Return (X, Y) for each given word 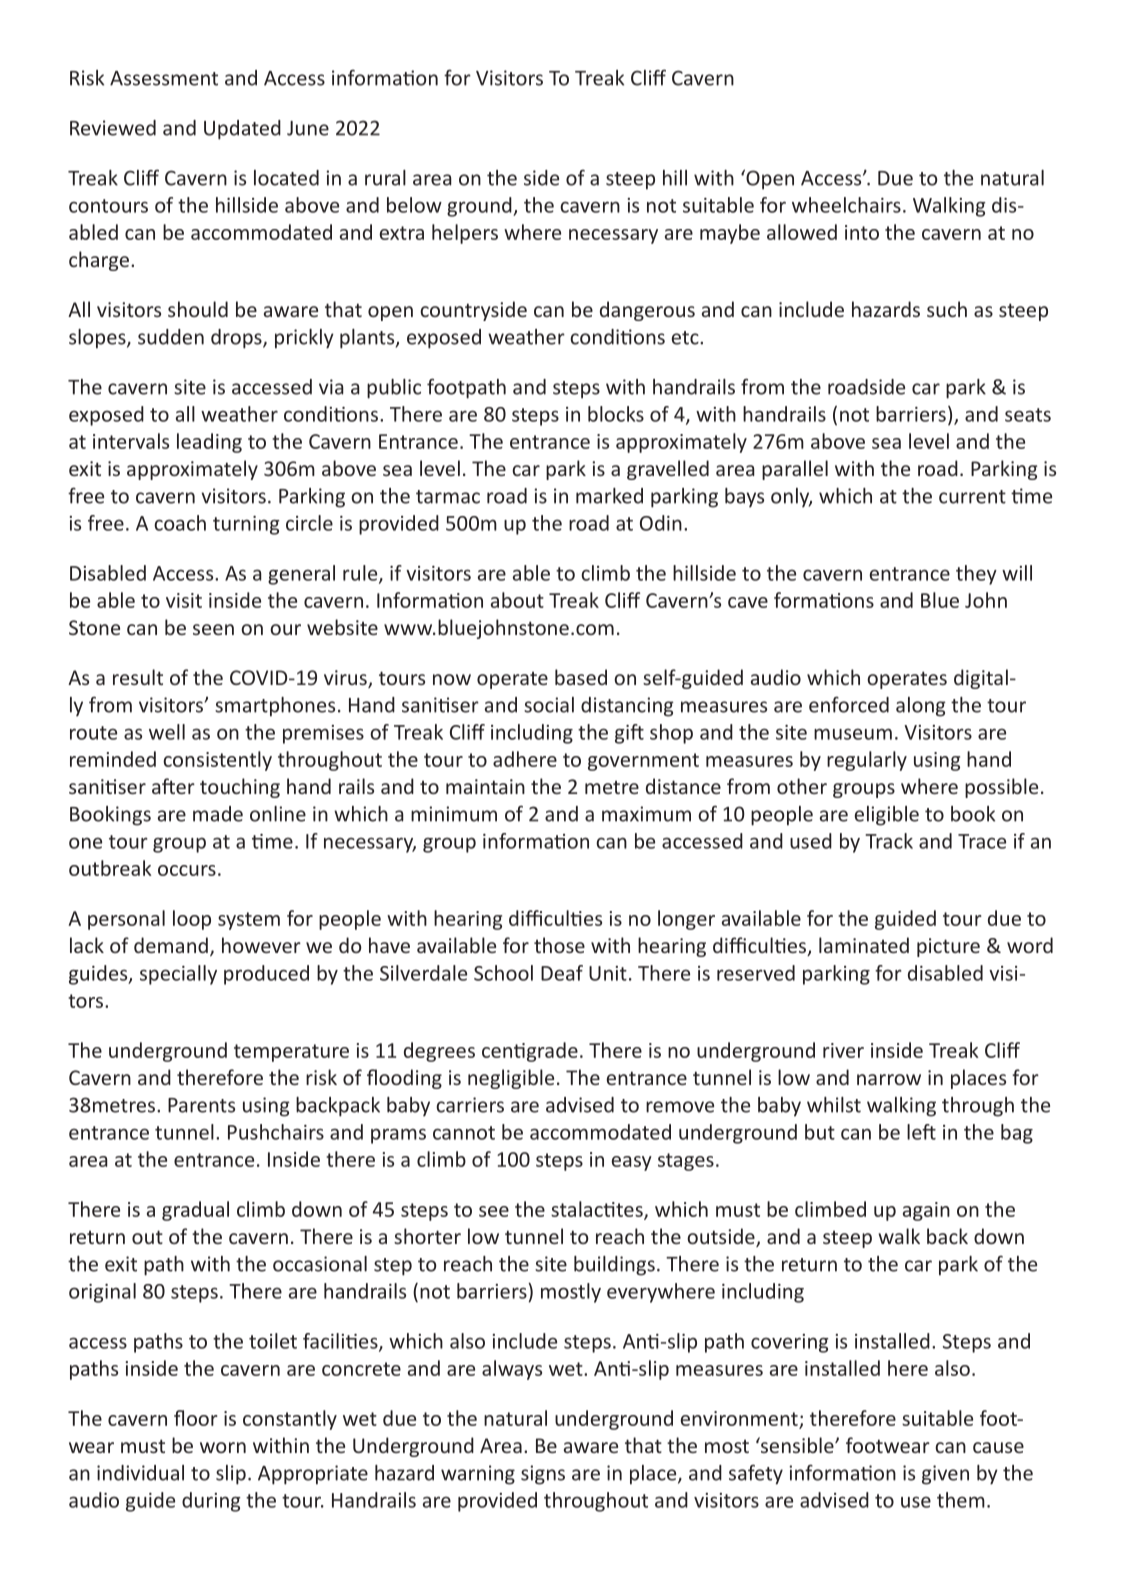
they (976, 575)
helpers (465, 234)
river (843, 1050)
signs (543, 1475)
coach (180, 523)
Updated (242, 130)
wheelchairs (846, 205)
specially (178, 975)
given (945, 1475)
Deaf (562, 973)
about (517, 600)
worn (223, 1447)
